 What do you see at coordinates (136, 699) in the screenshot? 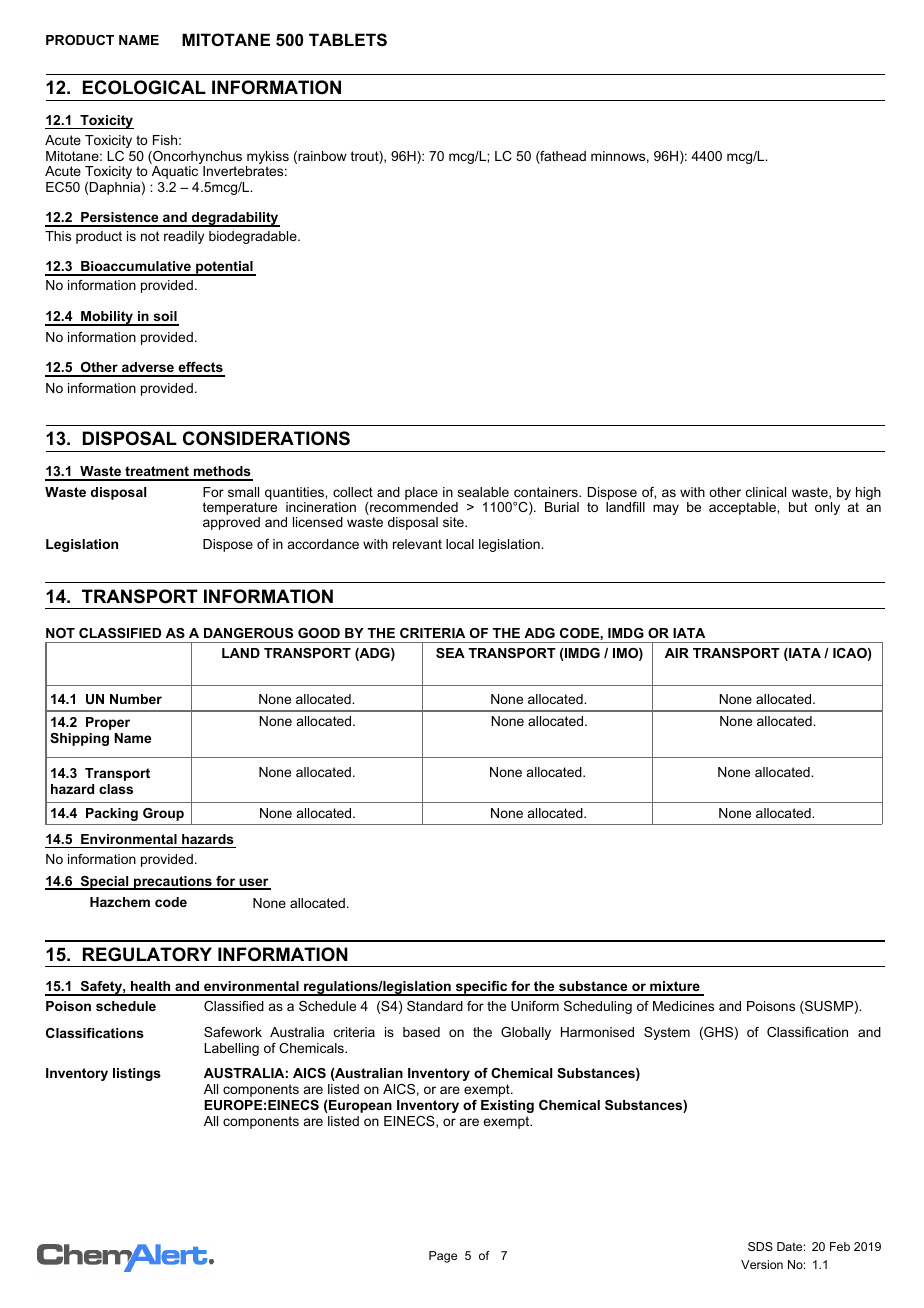
I see `Number` at bounding box center [136, 699].
